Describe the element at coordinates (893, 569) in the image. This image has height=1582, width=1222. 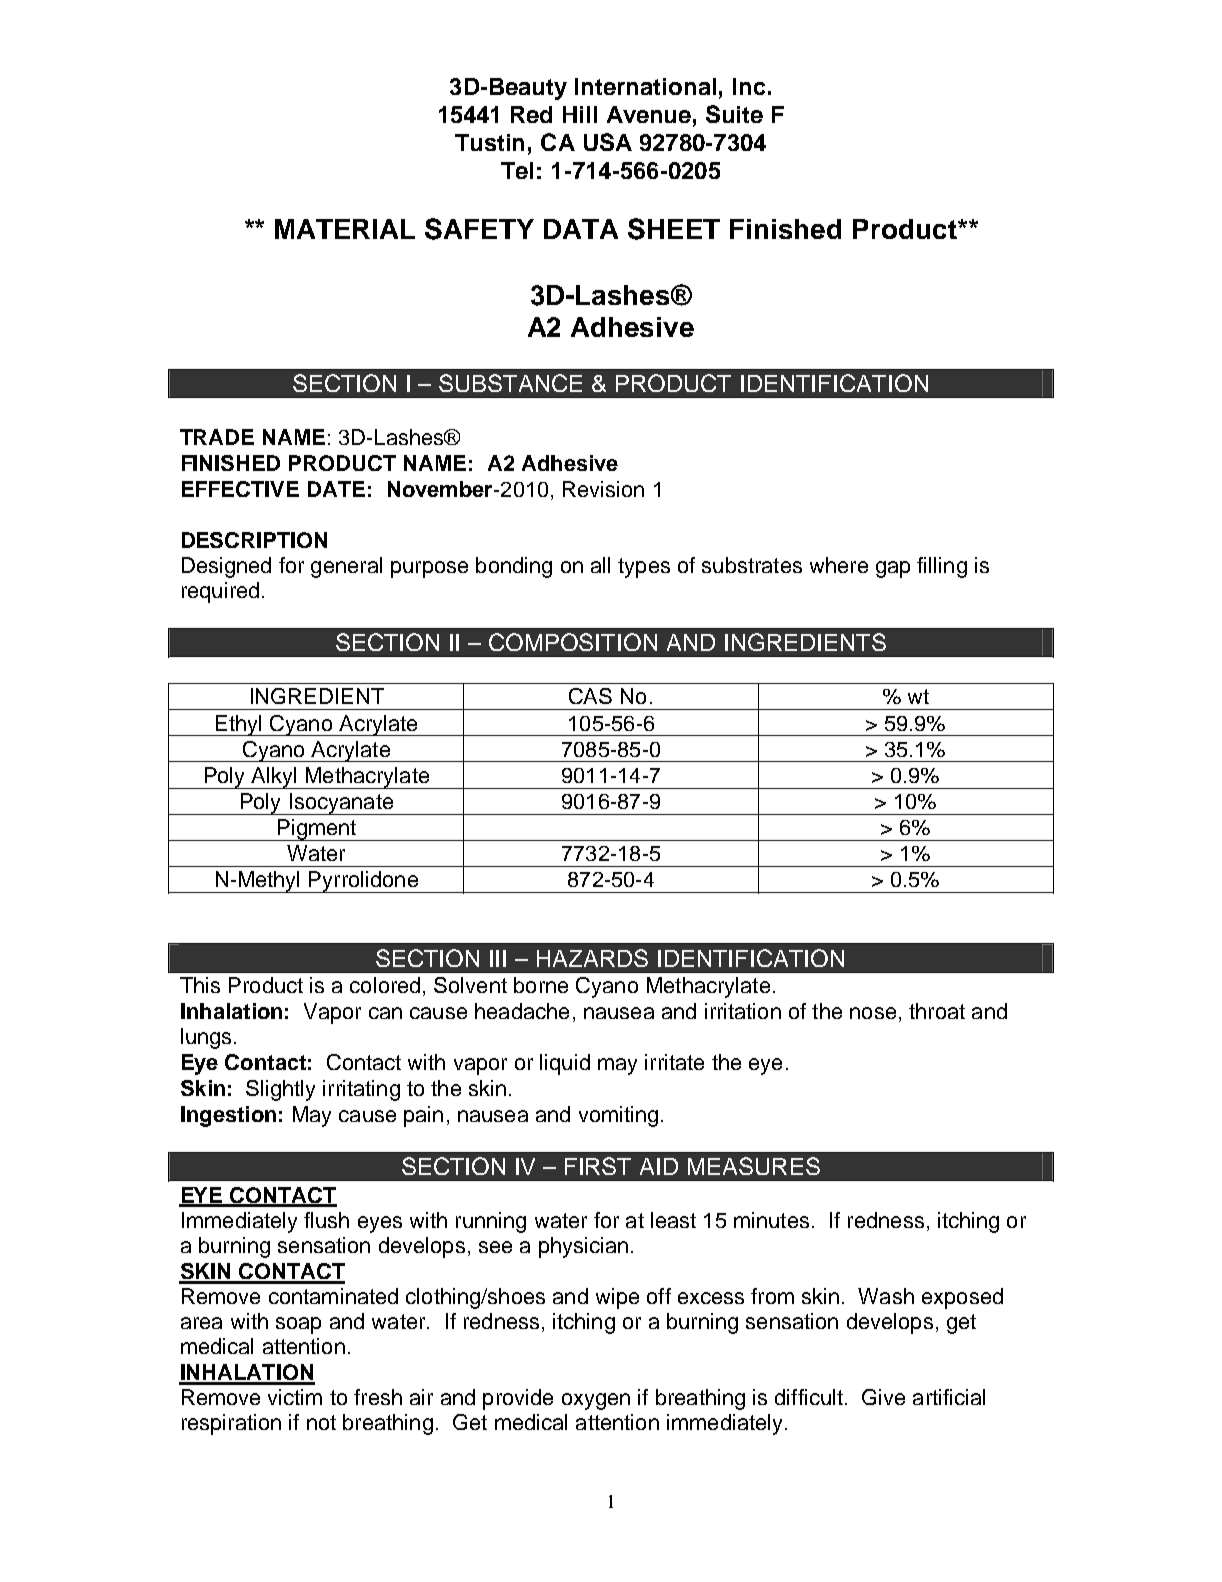
I see `gap` at that location.
